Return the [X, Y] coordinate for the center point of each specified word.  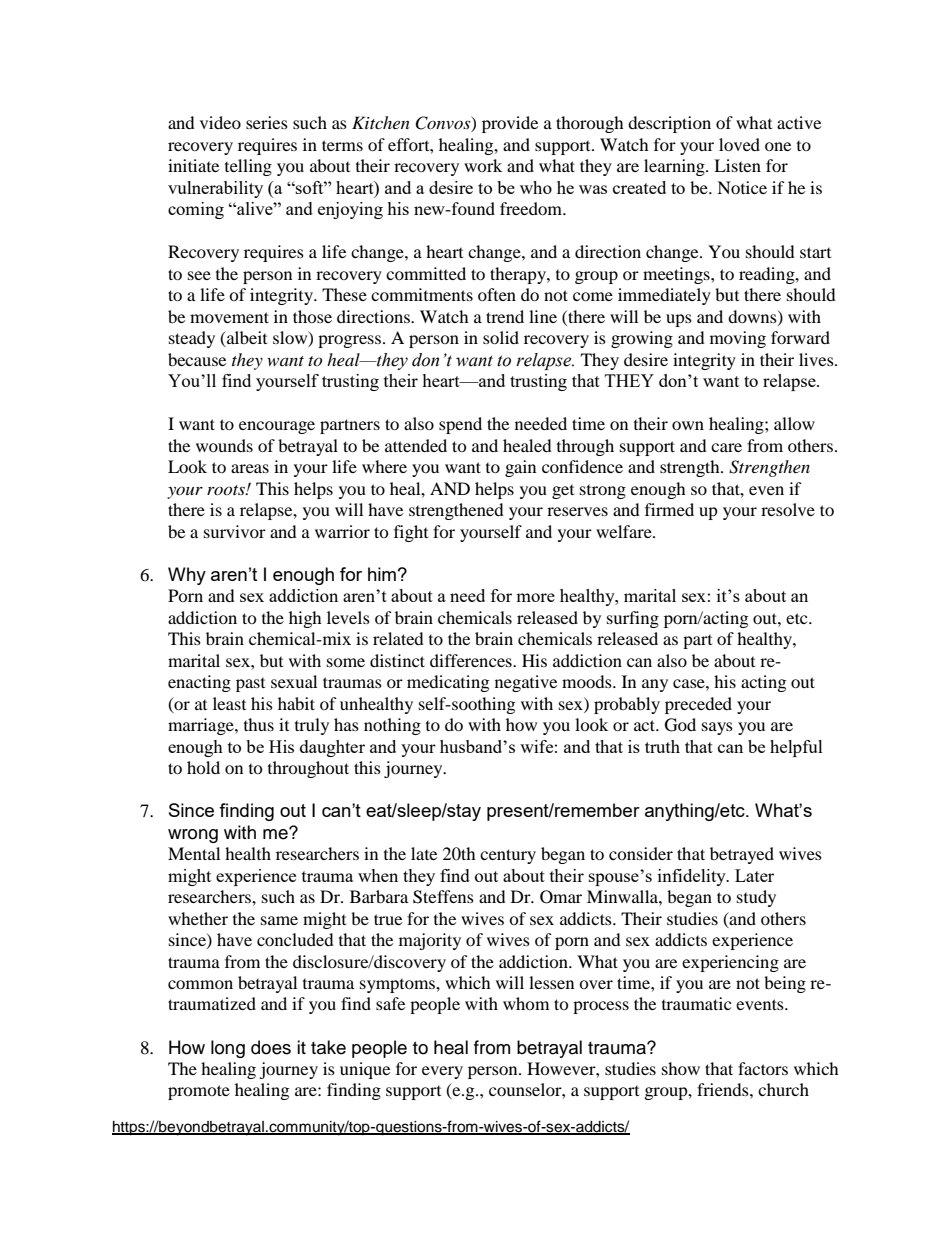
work [483, 165]
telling [248, 167]
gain [520, 468]
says [717, 728]
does [271, 1047]
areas [250, 468]
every [442, 1072]
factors [763, 1068]
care [726, 447]
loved [739, 144]
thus [259, 724]
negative [526, 683]
